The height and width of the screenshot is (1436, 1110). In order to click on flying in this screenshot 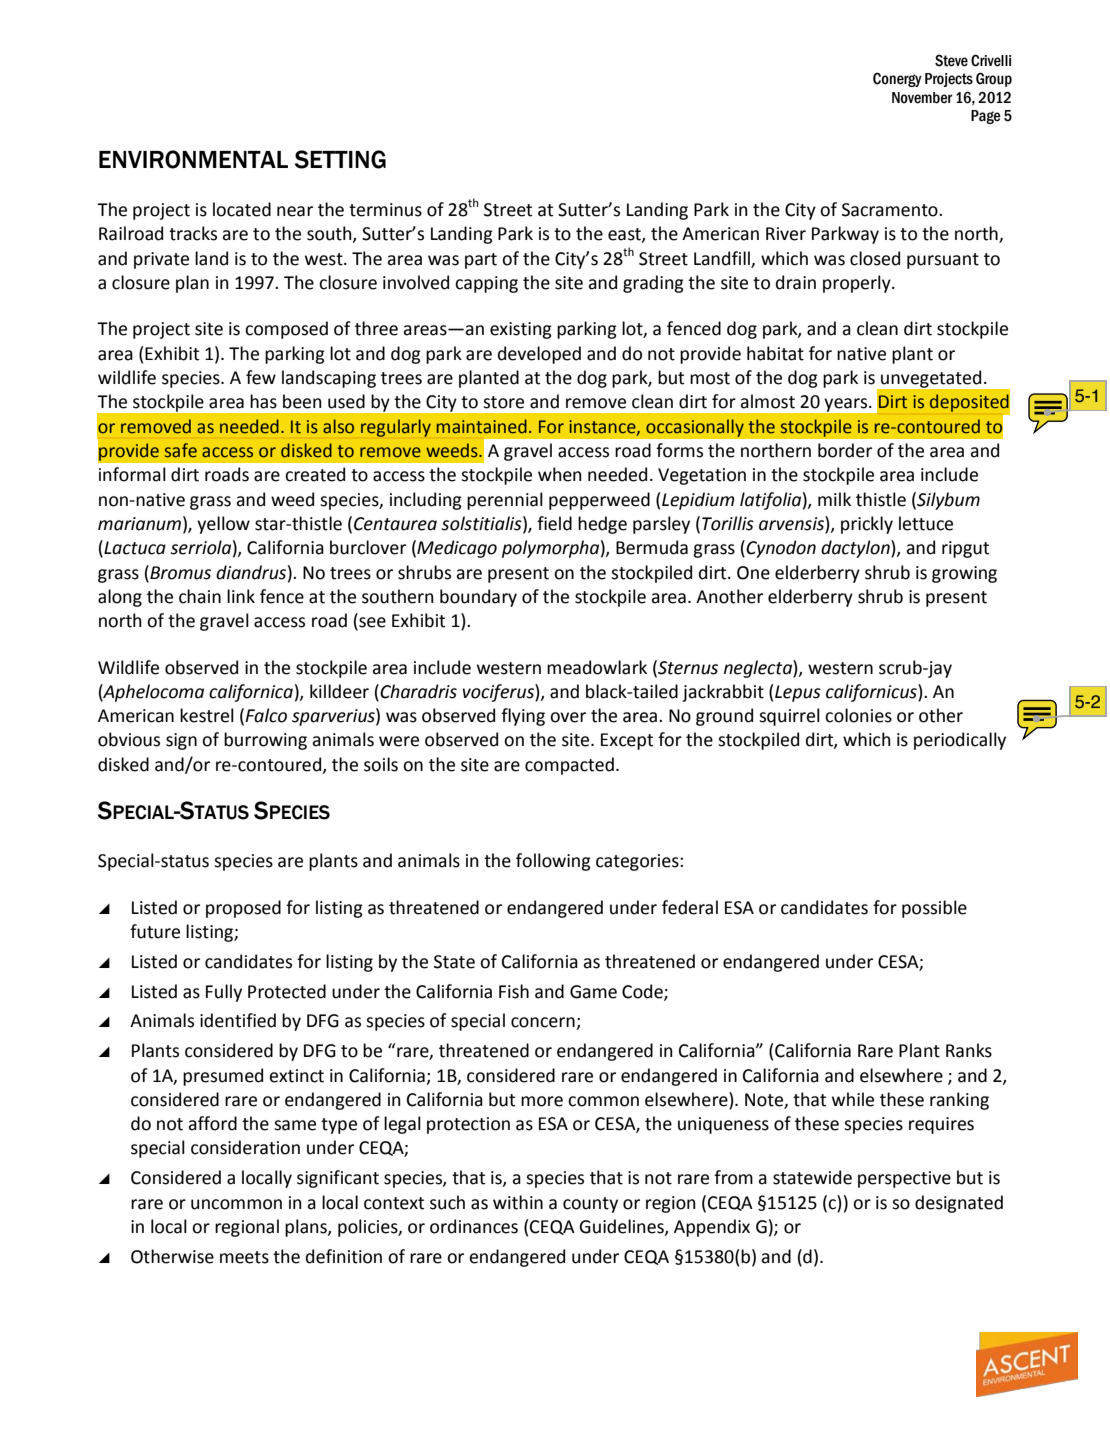, I will do `click(523, 717)`.
